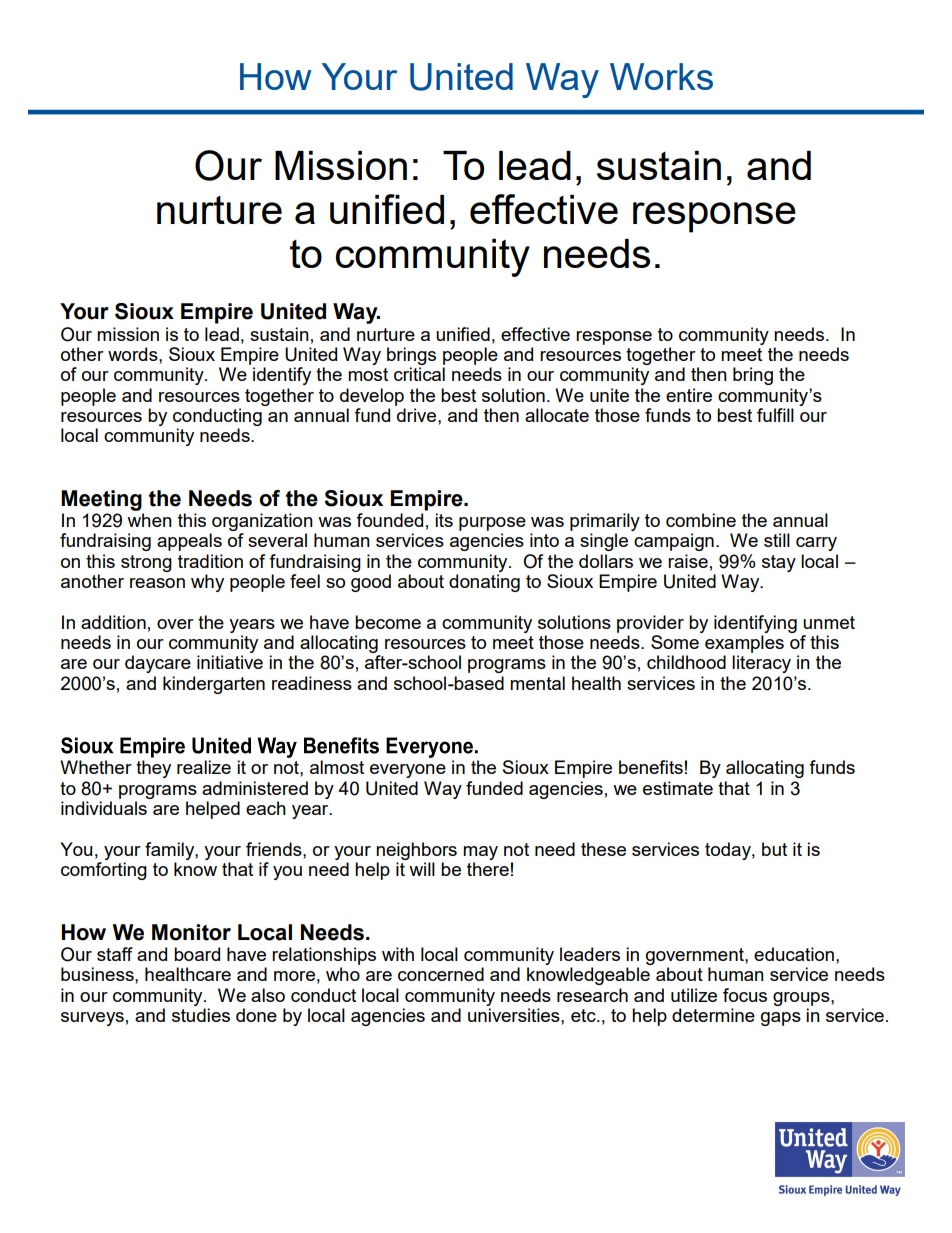  Describe the element at coordinates (204, 767) in the screenshot. I see `realize` at that location.
